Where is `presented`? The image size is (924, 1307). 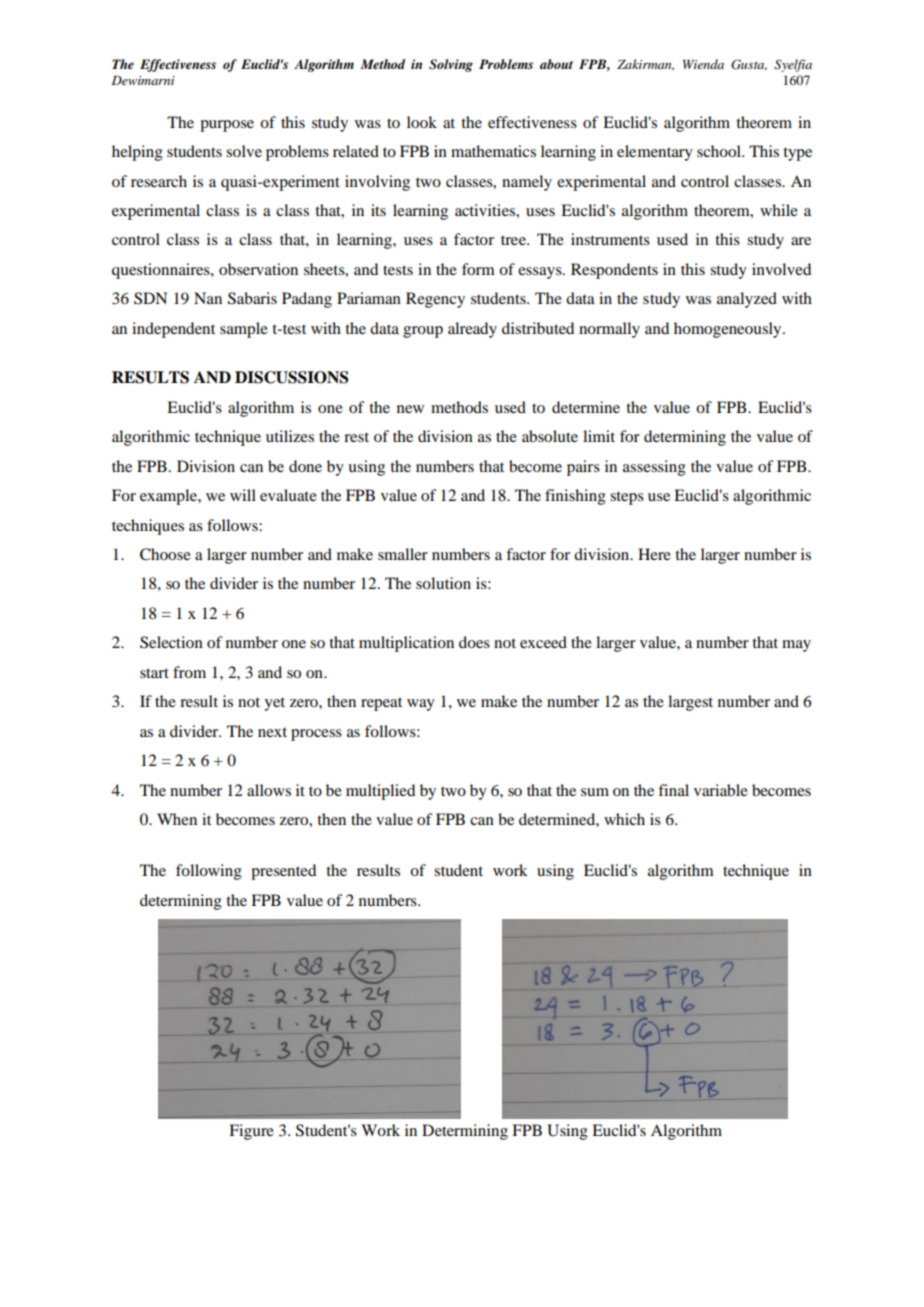
presented is located at coordinates (283, 872).
